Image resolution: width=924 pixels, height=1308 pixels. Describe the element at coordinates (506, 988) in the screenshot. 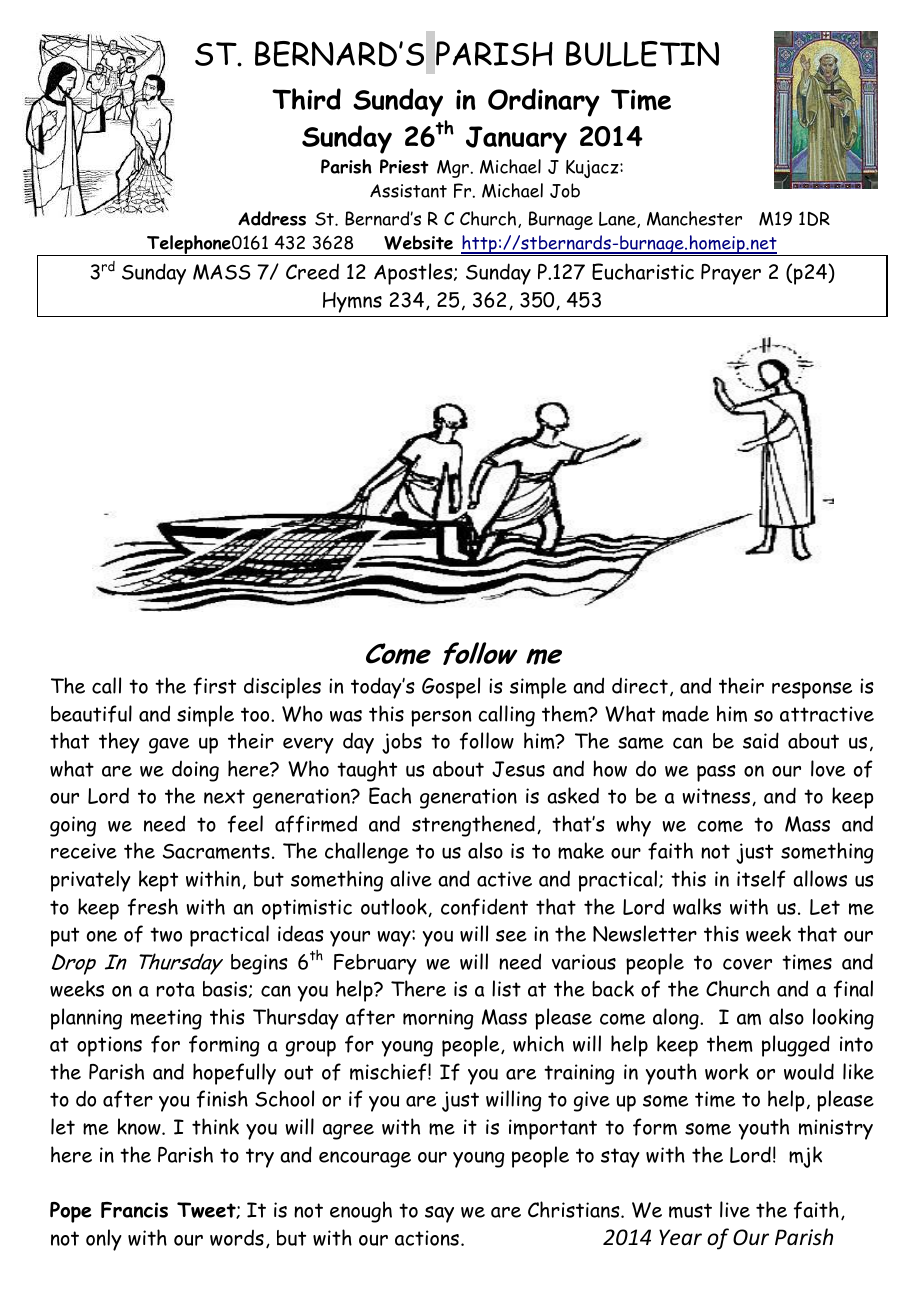

I see `list` at that location.
